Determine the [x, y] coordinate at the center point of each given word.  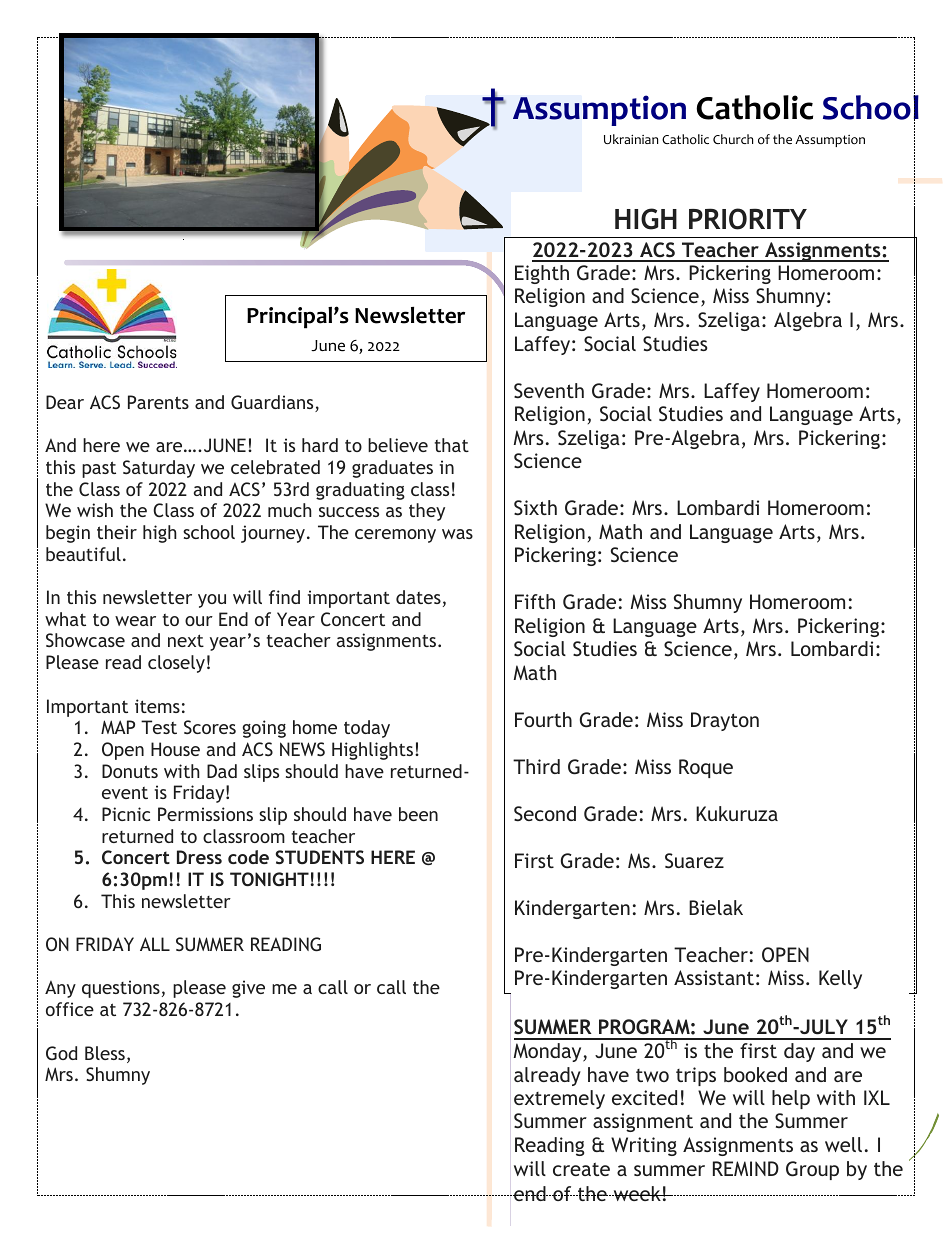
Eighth [542, 274]
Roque [706, 768]
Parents [158, 402]
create [581, 1169]
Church [733, 139]
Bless [105, 1053]
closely [176, 664]
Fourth [543, 719]
